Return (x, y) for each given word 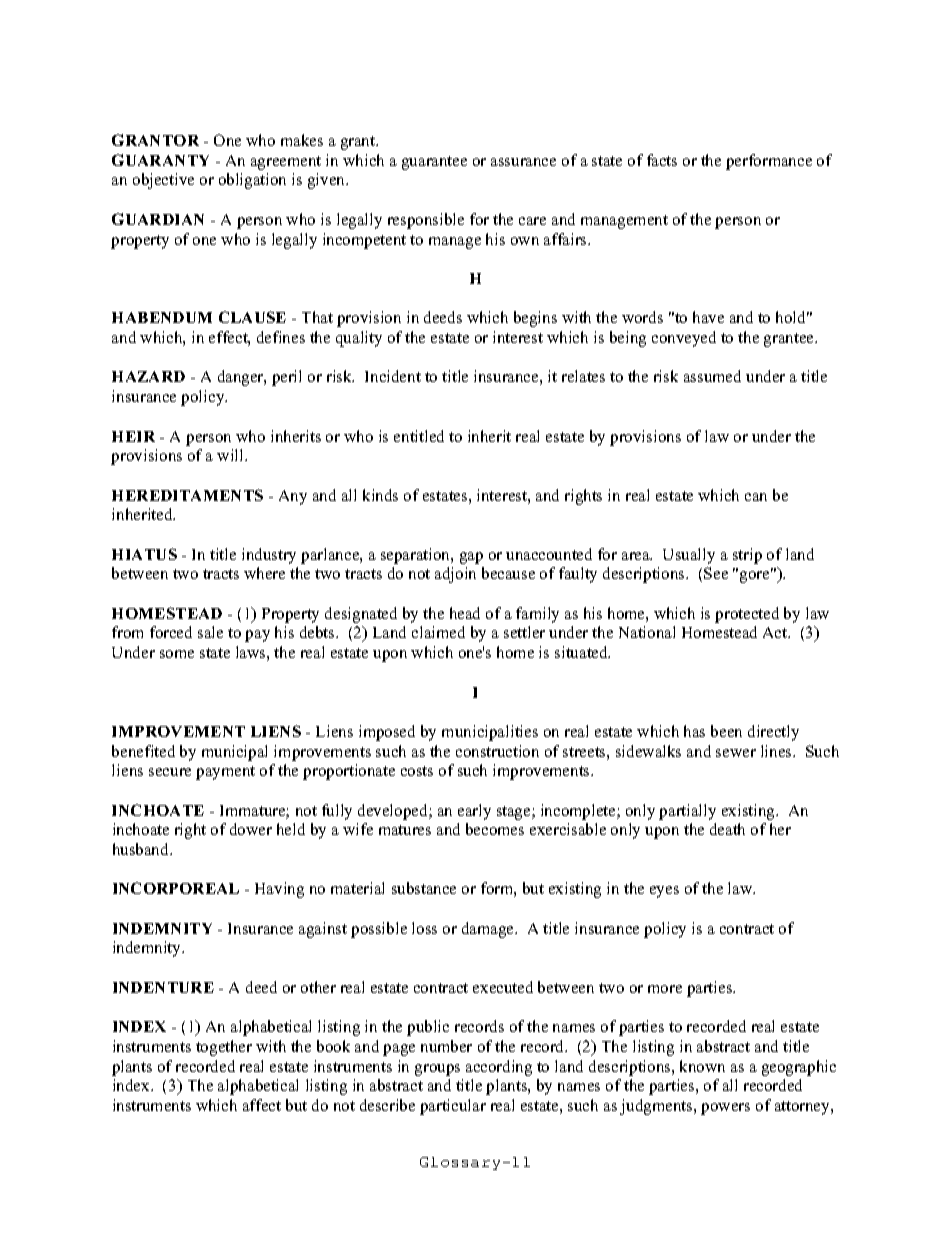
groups (437, 1070)
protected (747, 615)
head (465, 613)
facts (662, 160)
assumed (712, 376)
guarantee (434, 163)
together (224, 1048)
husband (142, 849)
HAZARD (148, 376)
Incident (393, 376)
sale (210, 632)
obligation (252, 181)
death (727, 829)
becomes (495, 829)
